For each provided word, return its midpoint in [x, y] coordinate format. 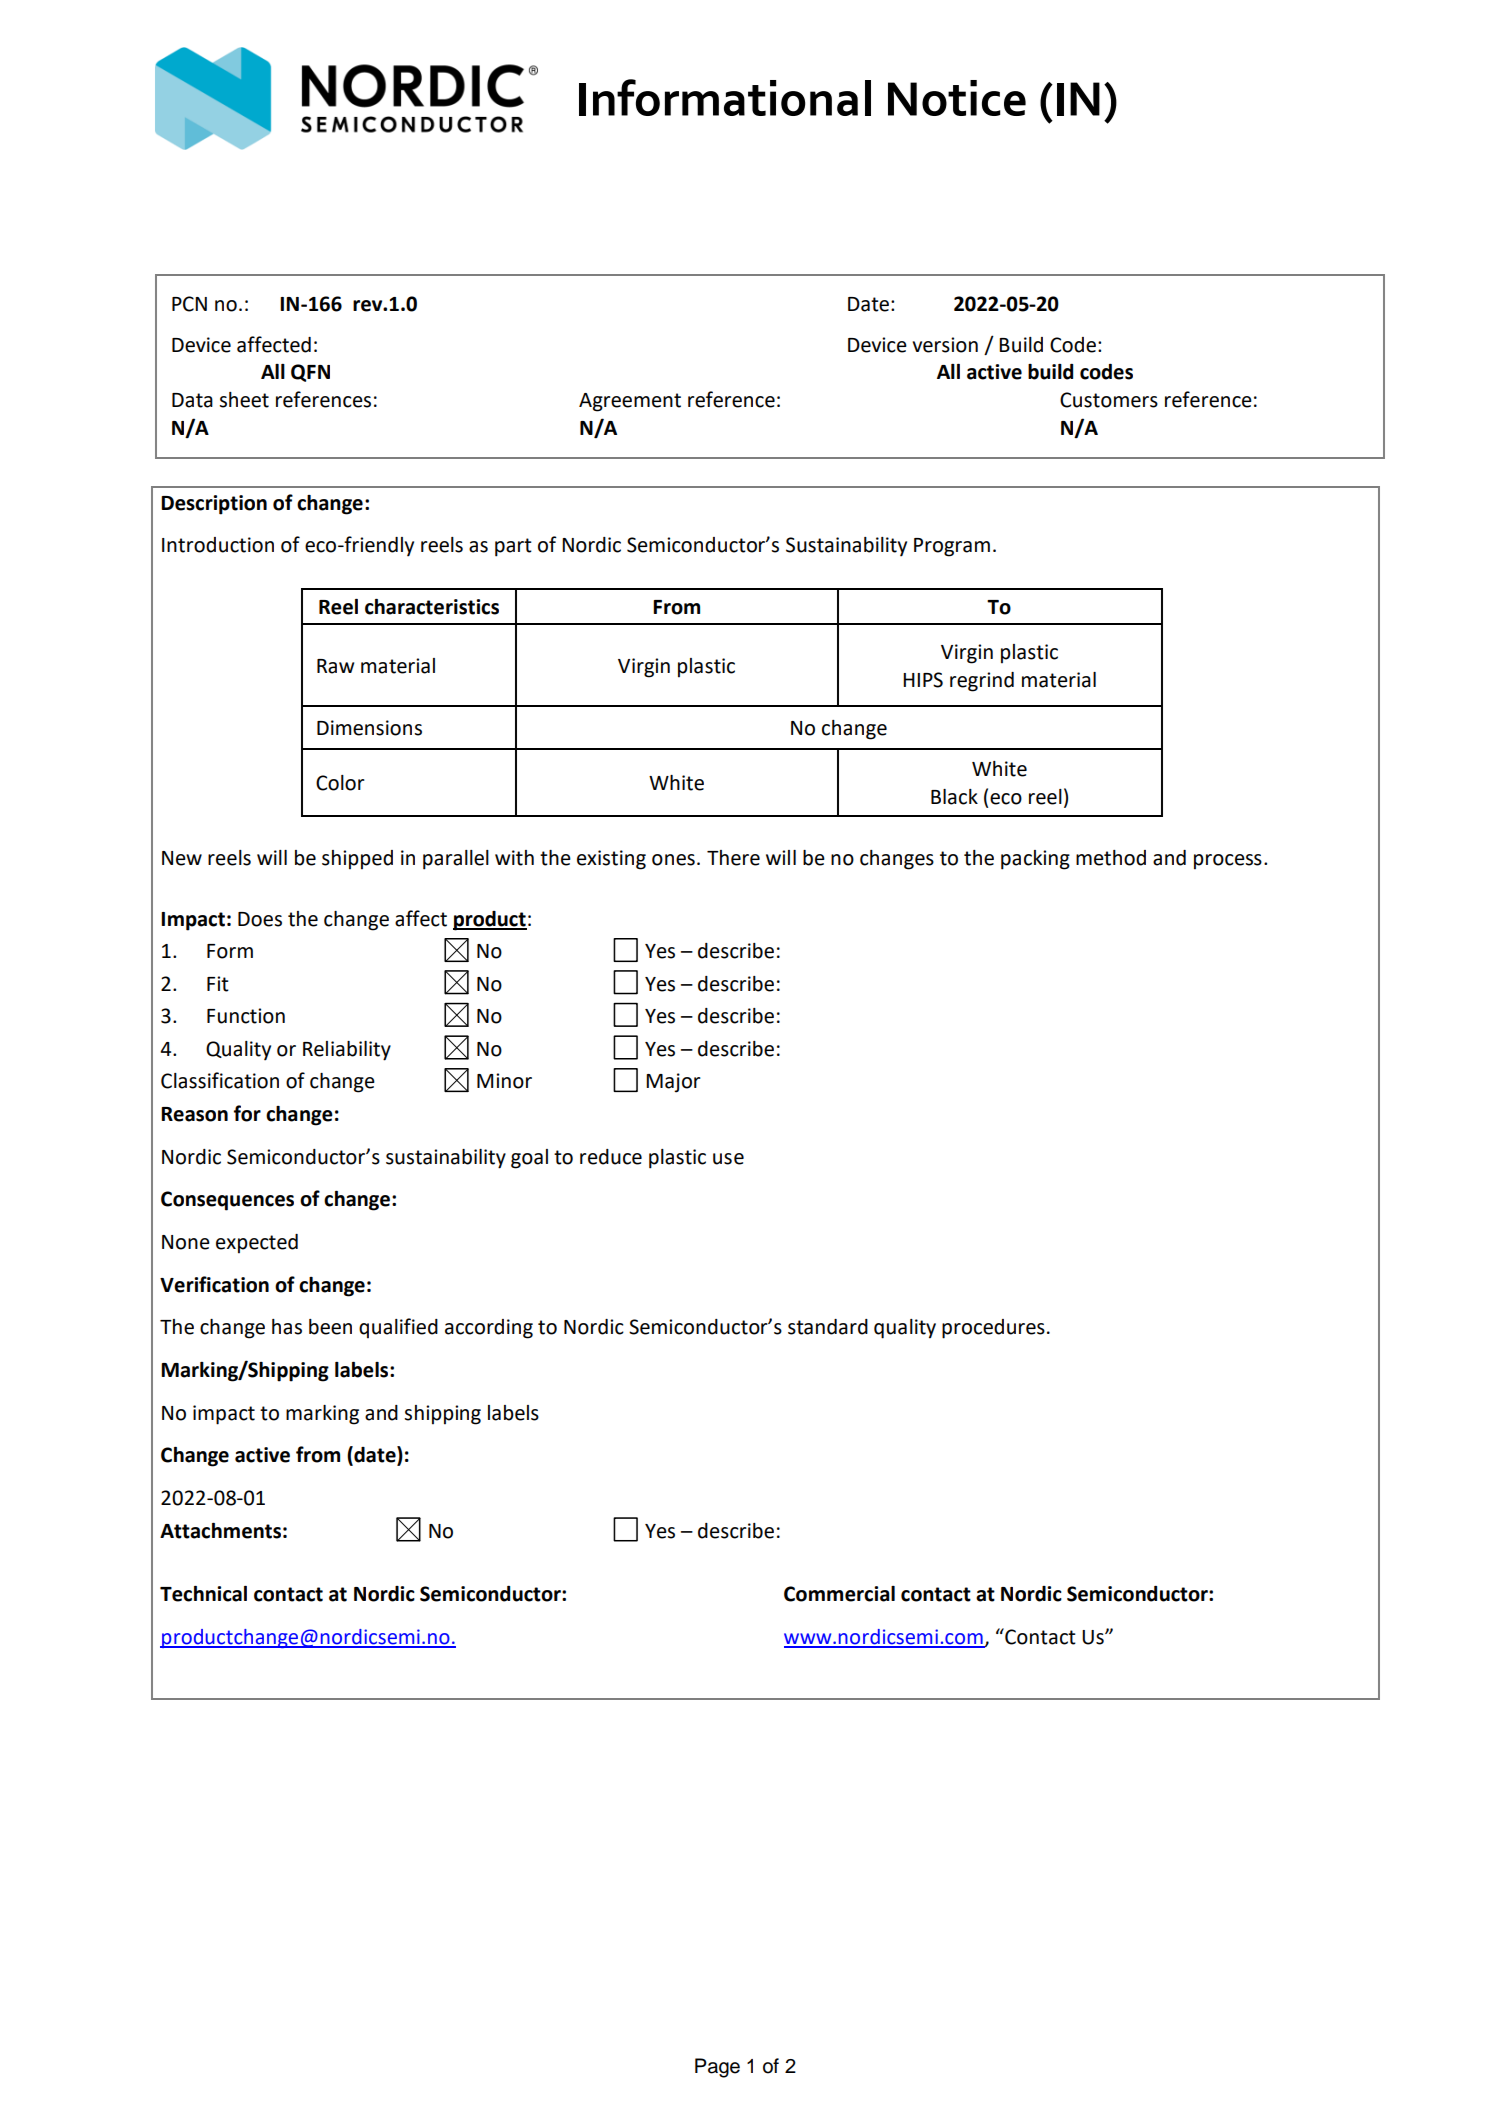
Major [673, 1083]
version [945, 345]
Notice [957, 98]
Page [717, 2068]
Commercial [839, 1594]
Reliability [347, 1051]
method [1111, 858]
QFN [310, 373]
